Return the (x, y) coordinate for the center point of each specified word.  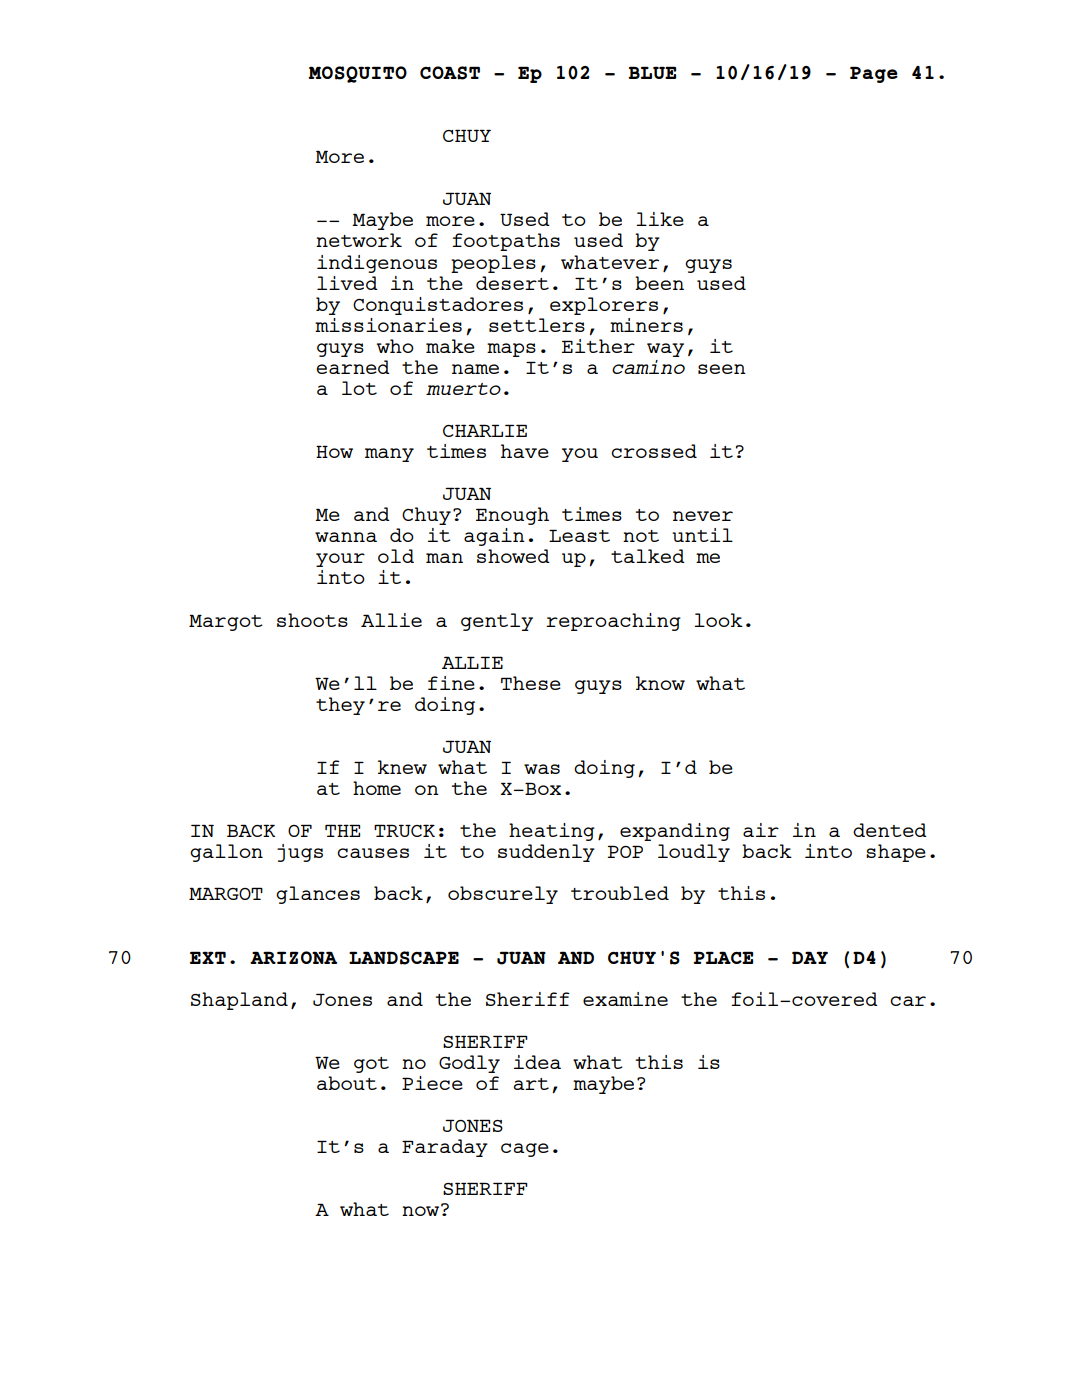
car (908, 1001)
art (531, 1084)
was (542, 769)
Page (874, 74)
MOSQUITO (357, 74)
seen (722, 369)
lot (359, 388)
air (761, 830)
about (347, 1083)
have (525, 451)
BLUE (652, 72)
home (377, 788)
